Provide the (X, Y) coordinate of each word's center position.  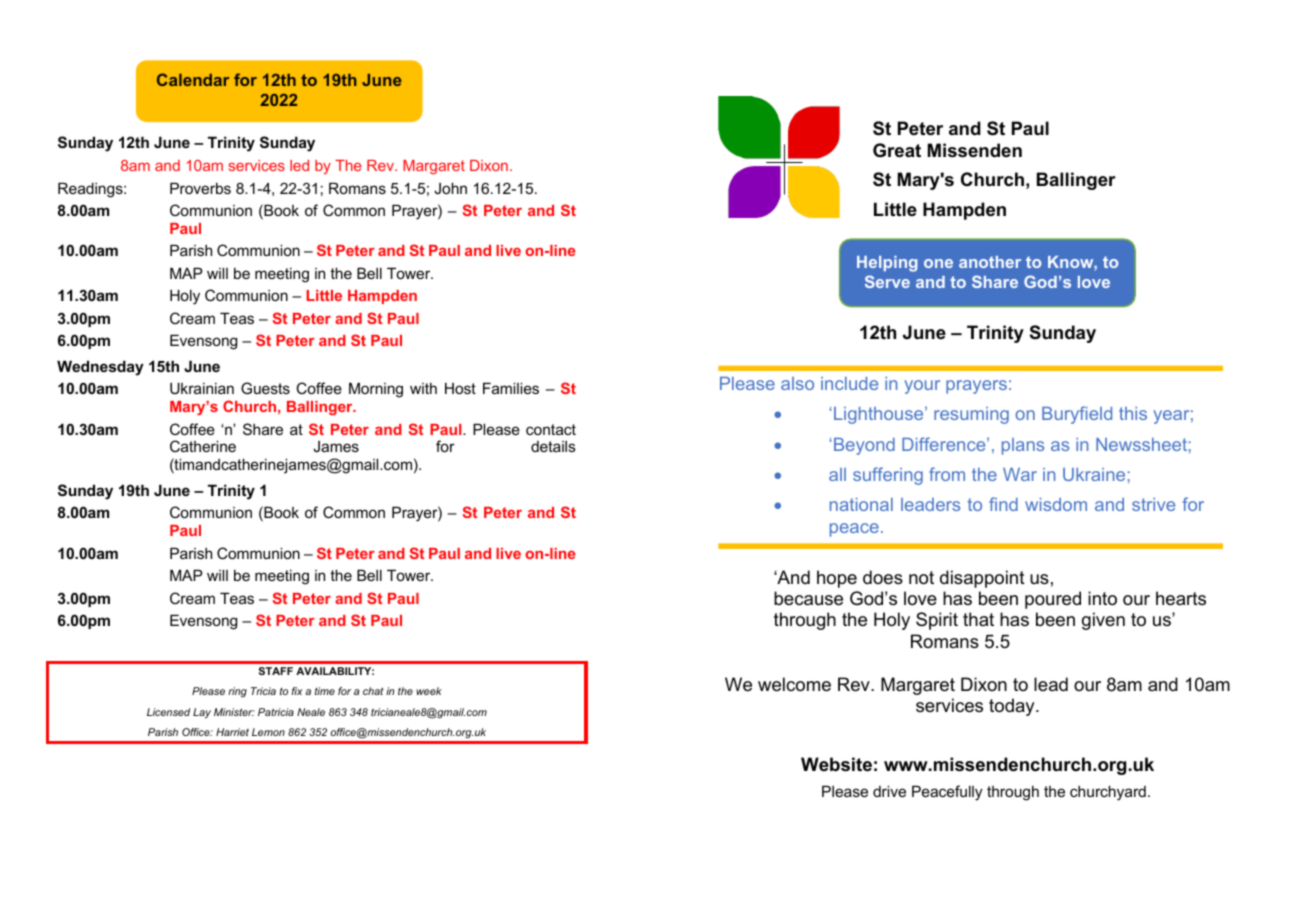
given (1103, 621)
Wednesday (100, 368)
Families (511, 388)
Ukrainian (202, 388)
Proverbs (200, 188)
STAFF (276, 671)
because (808, 598)
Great (897, 150)
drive (889, 791)
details (553, 446)
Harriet (232, 732)
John (450, 188)
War (1020, 474)
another (990, 262)
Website (836, 764)
